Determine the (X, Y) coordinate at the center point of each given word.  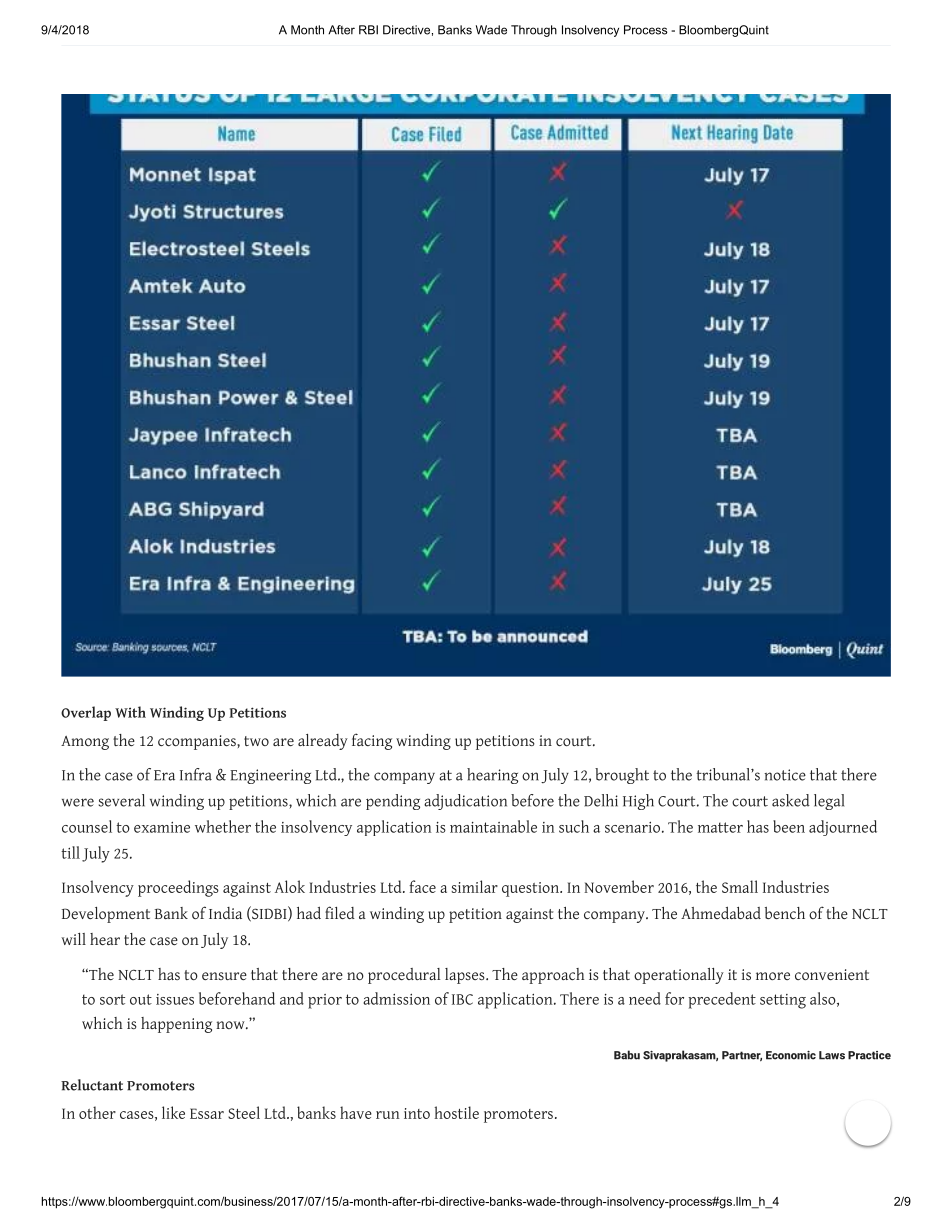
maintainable (493, 826)
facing (372, 741)
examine (162, 827)
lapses (465, 976)
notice (785, 775)
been (789, 826)
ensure (224, 976)
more (773, 976)
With (130, 712)
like (173, 1112)
